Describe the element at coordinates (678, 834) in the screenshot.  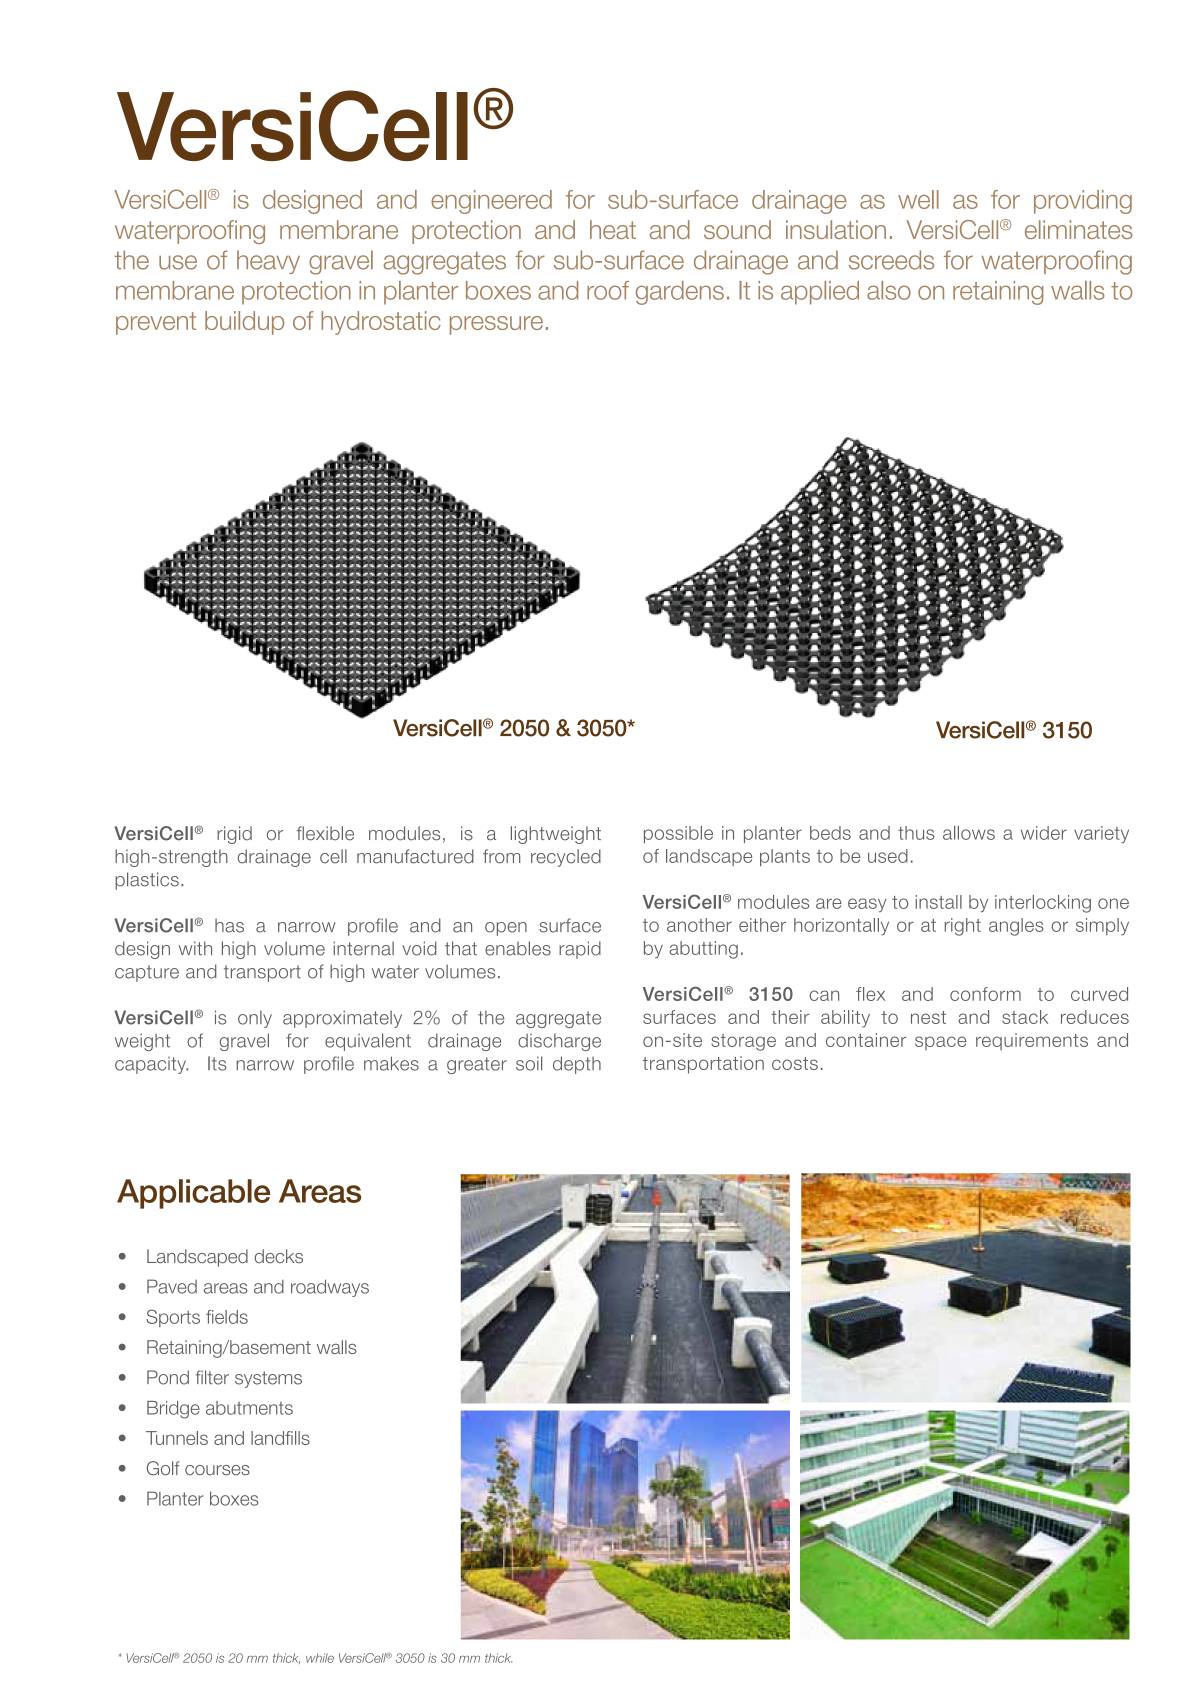
I see `possible` at that location.
